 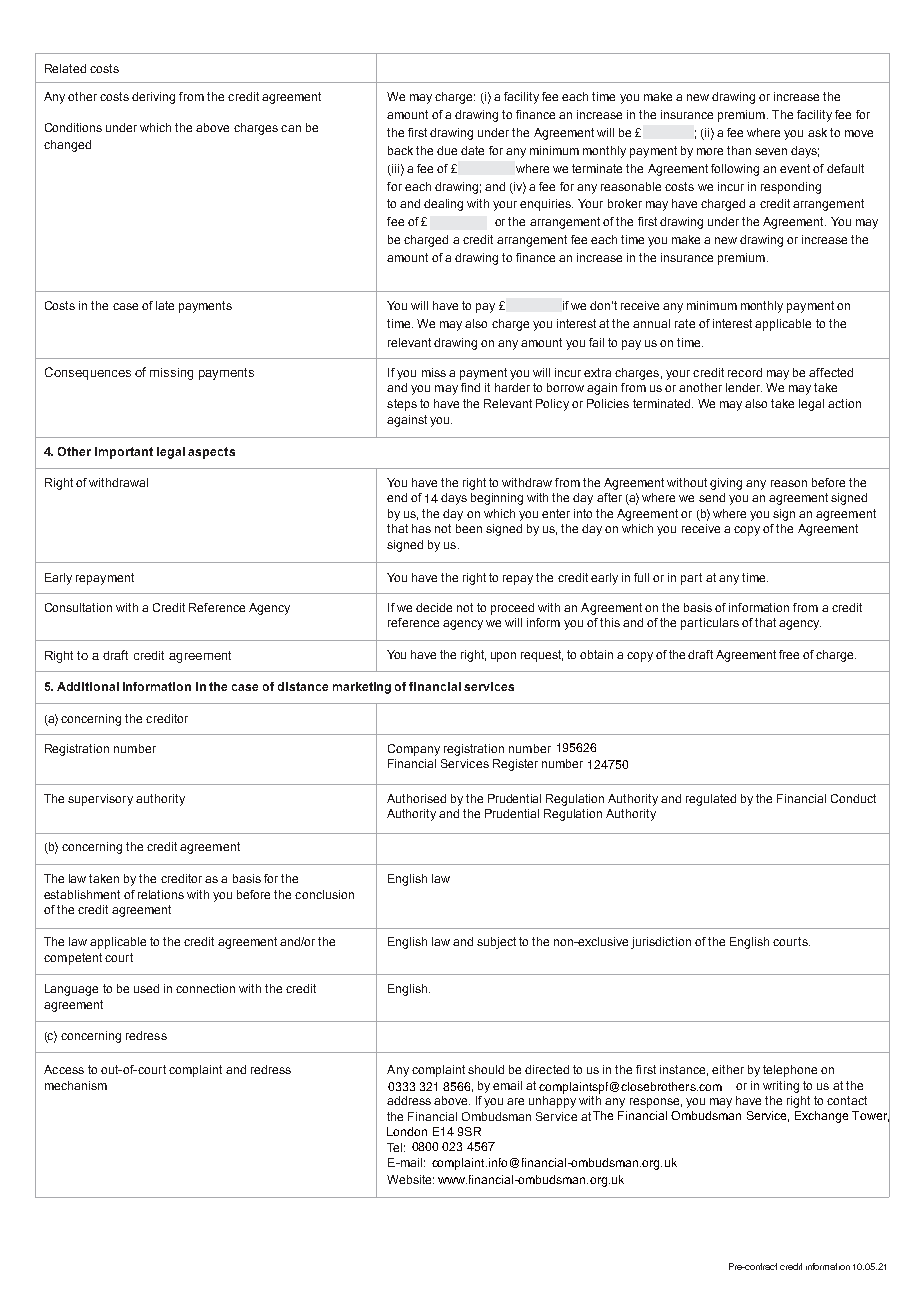 What do you see at coordinates (853, 798) in the page?
I see `Conduct` at bounding box center [853, 798].
